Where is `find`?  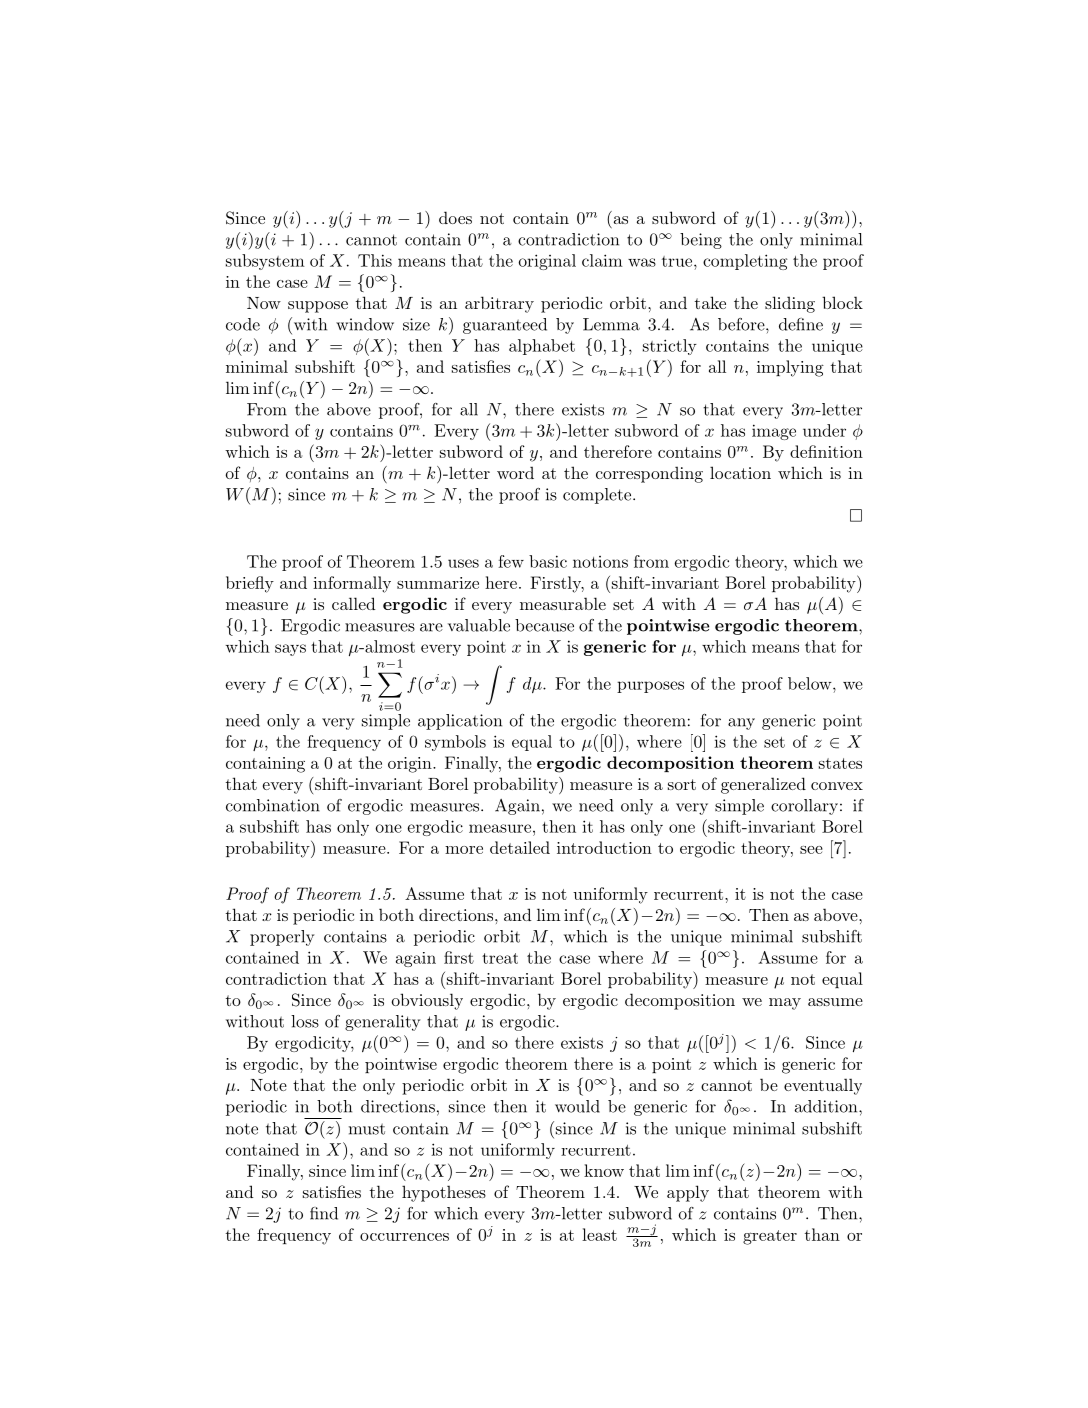 find is located at coordinates (324, 1213).
